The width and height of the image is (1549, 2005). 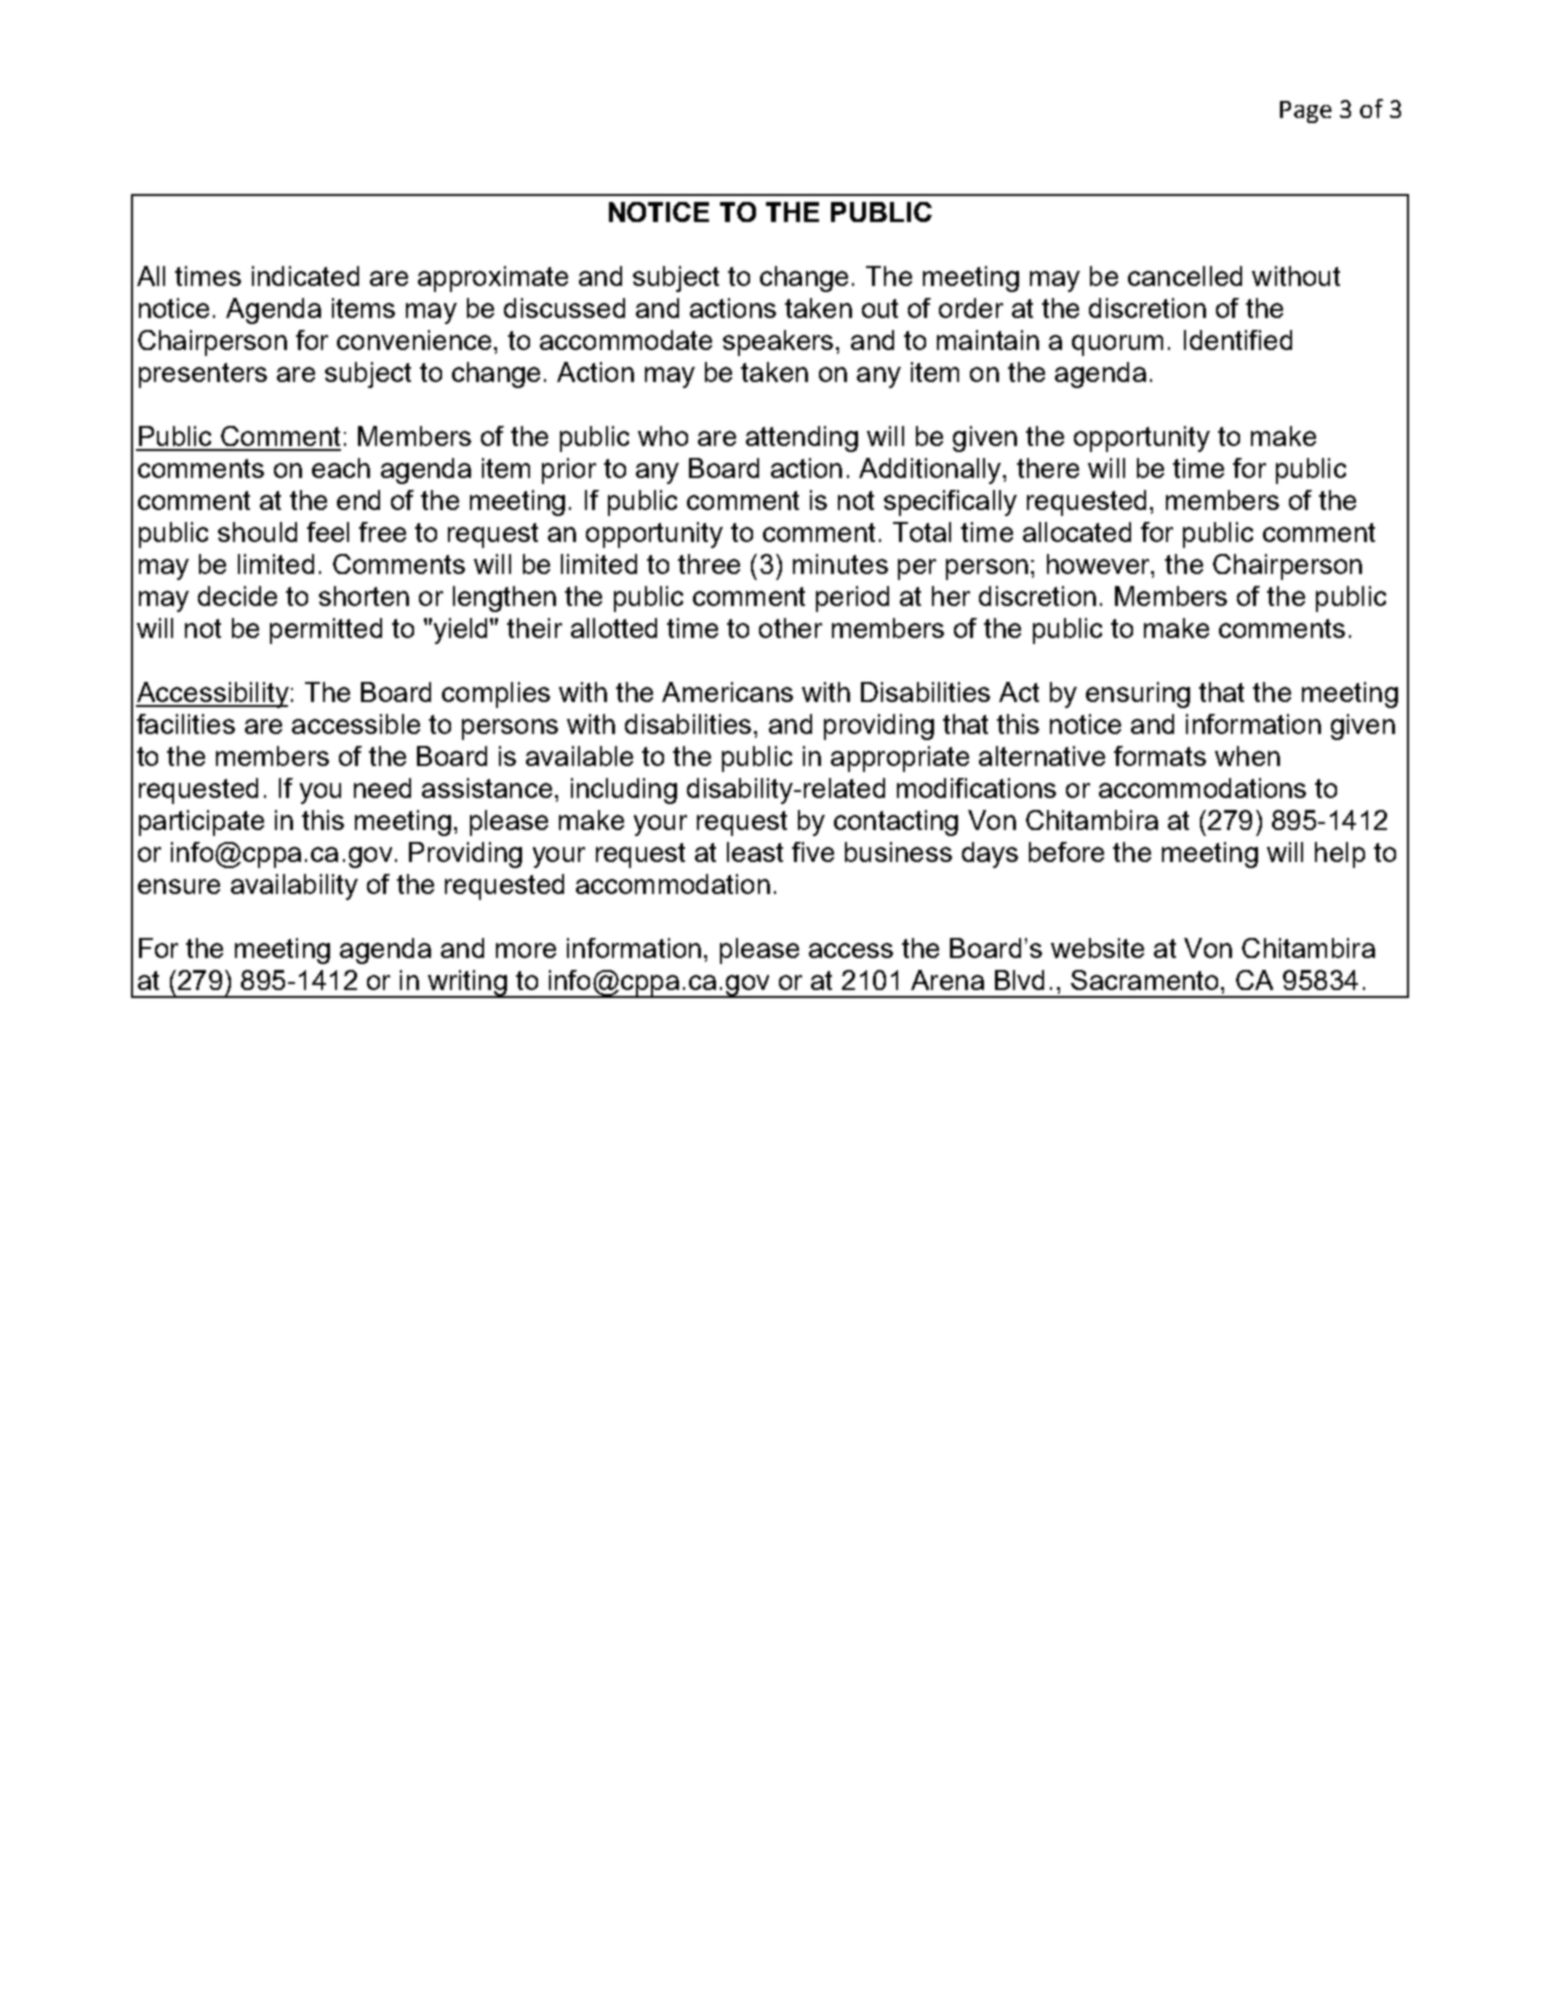 I want to click on approximate, so click(x=493, y=279).
